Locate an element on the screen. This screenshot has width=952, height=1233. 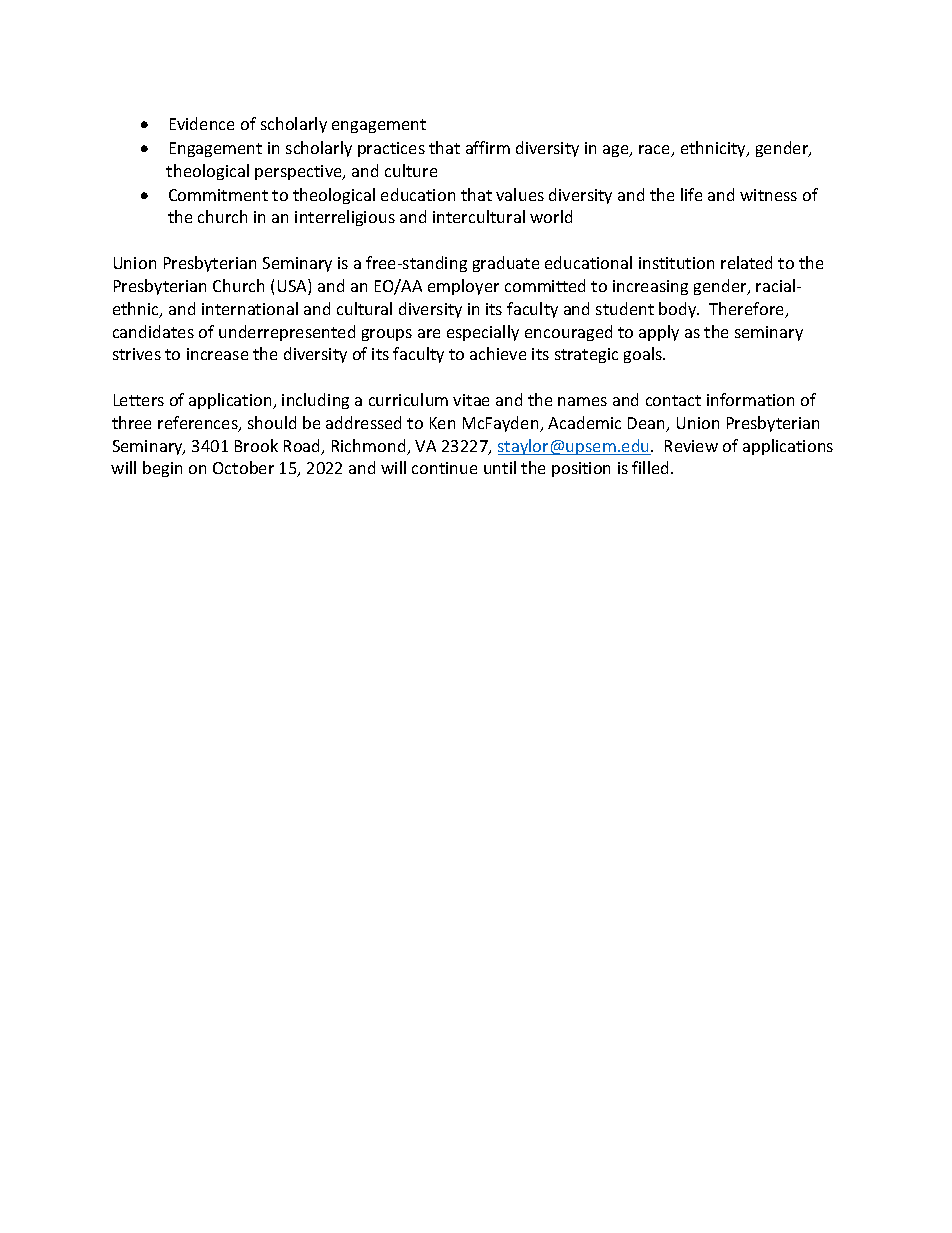
race is located at coordinates (656, 151).
